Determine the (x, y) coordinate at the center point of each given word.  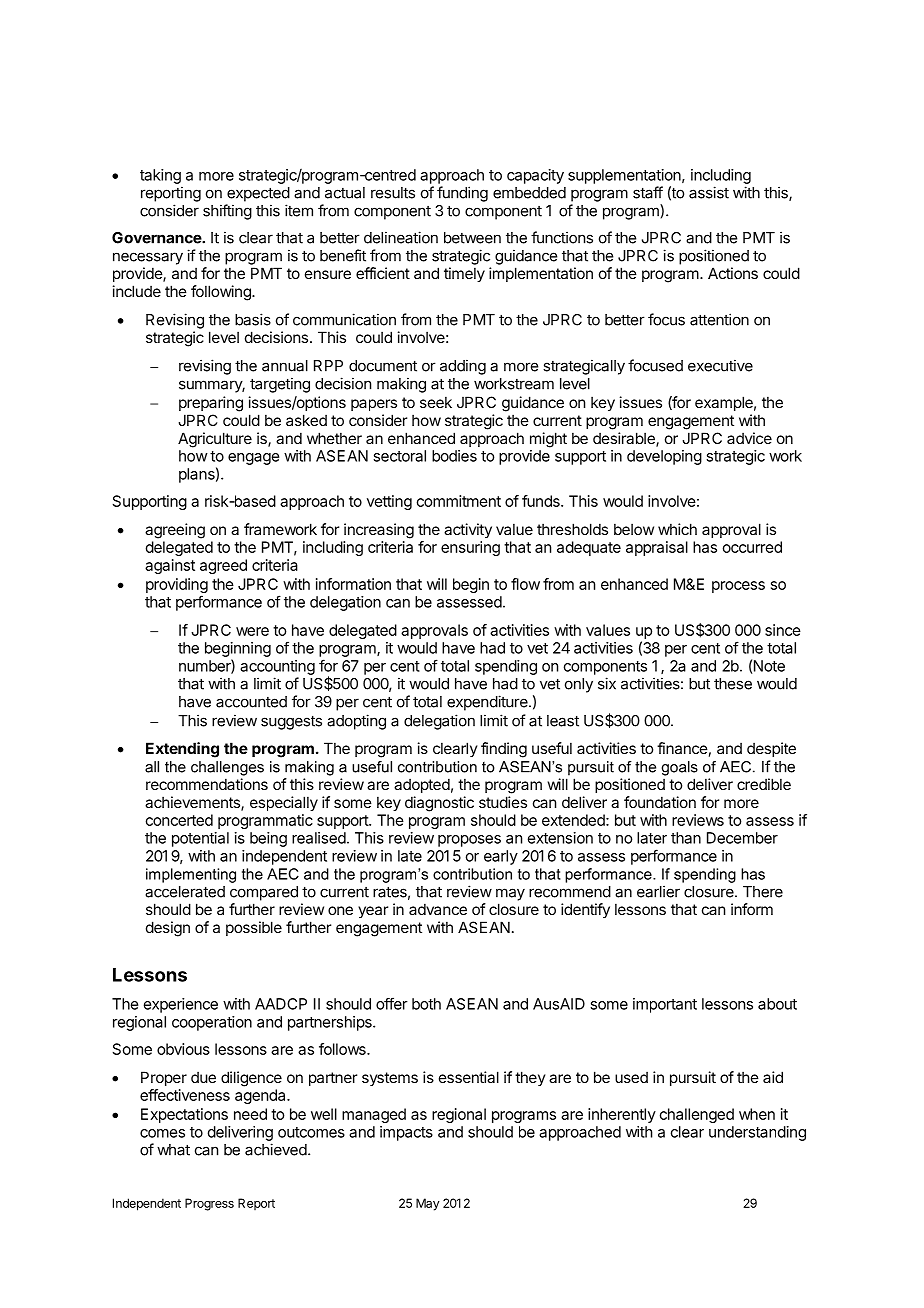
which (677, 529)
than (686, 838)
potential (200, 839)
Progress (209, 1204)
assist (709, 192)
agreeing (175, 531)
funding (462, 194)
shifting (227, 212)
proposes (469, 841)
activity (468, 530)
